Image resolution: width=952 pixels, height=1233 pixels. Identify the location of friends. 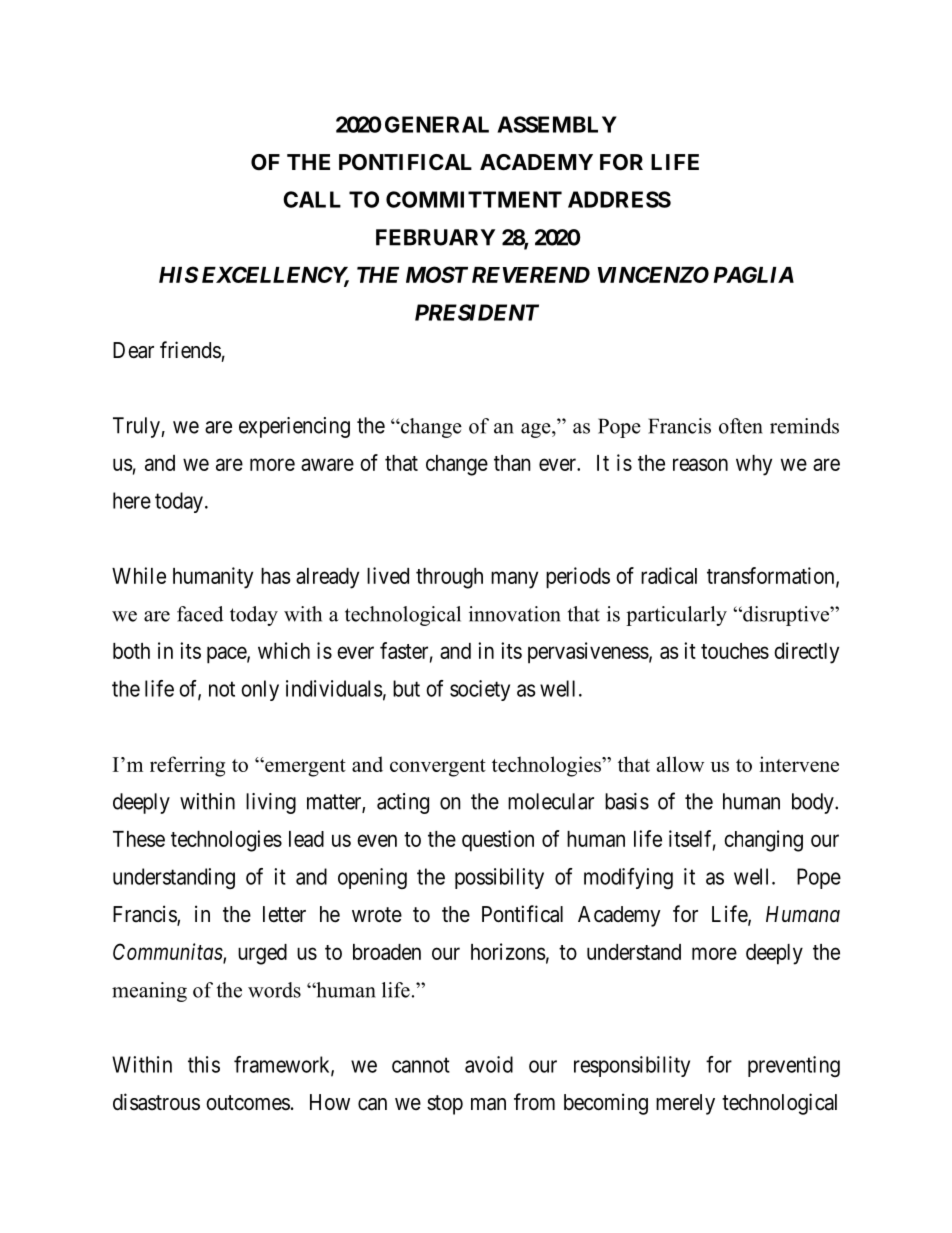
(190, 350).
